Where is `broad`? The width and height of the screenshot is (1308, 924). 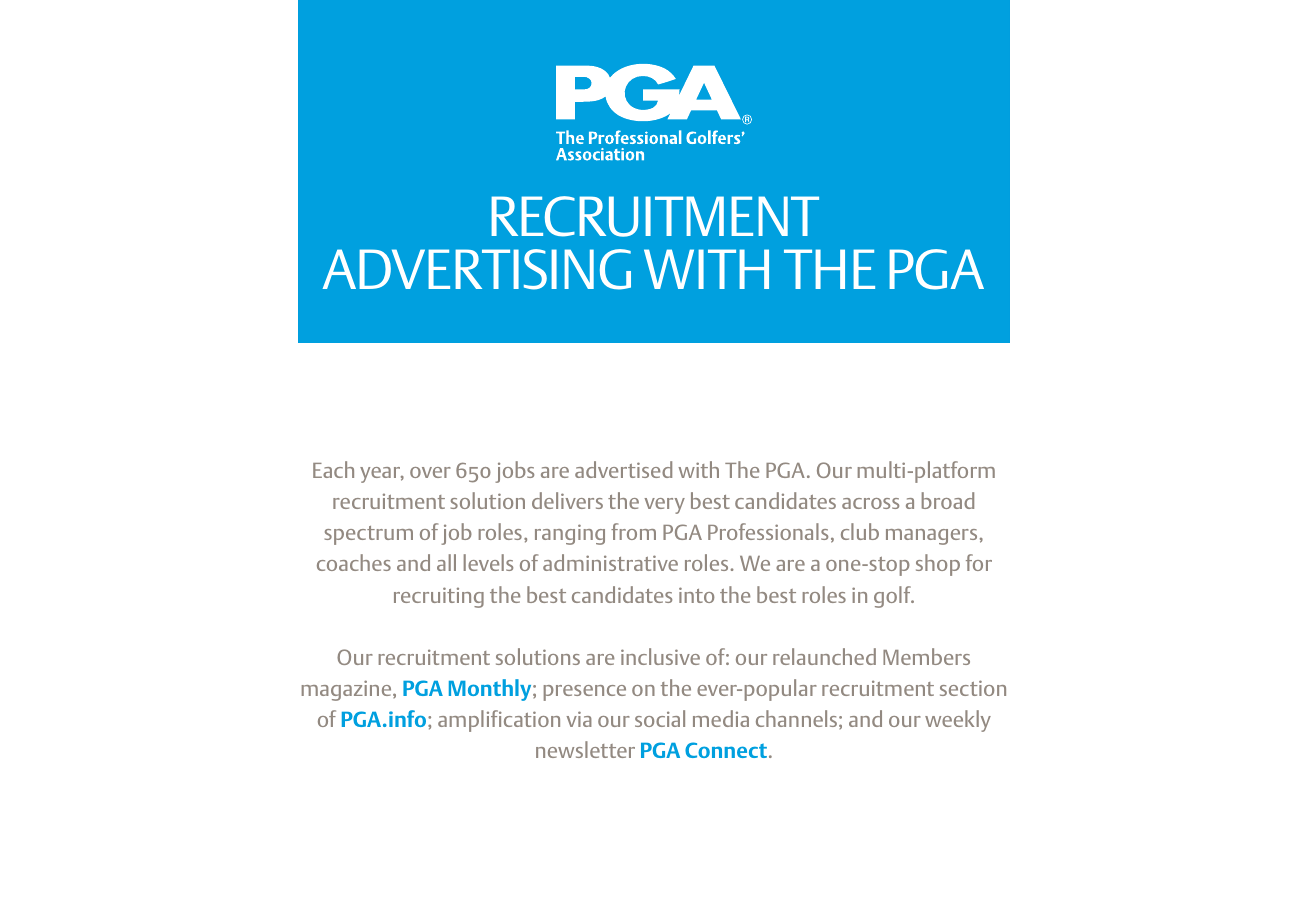 broad is located at coordinates (948, 500).
